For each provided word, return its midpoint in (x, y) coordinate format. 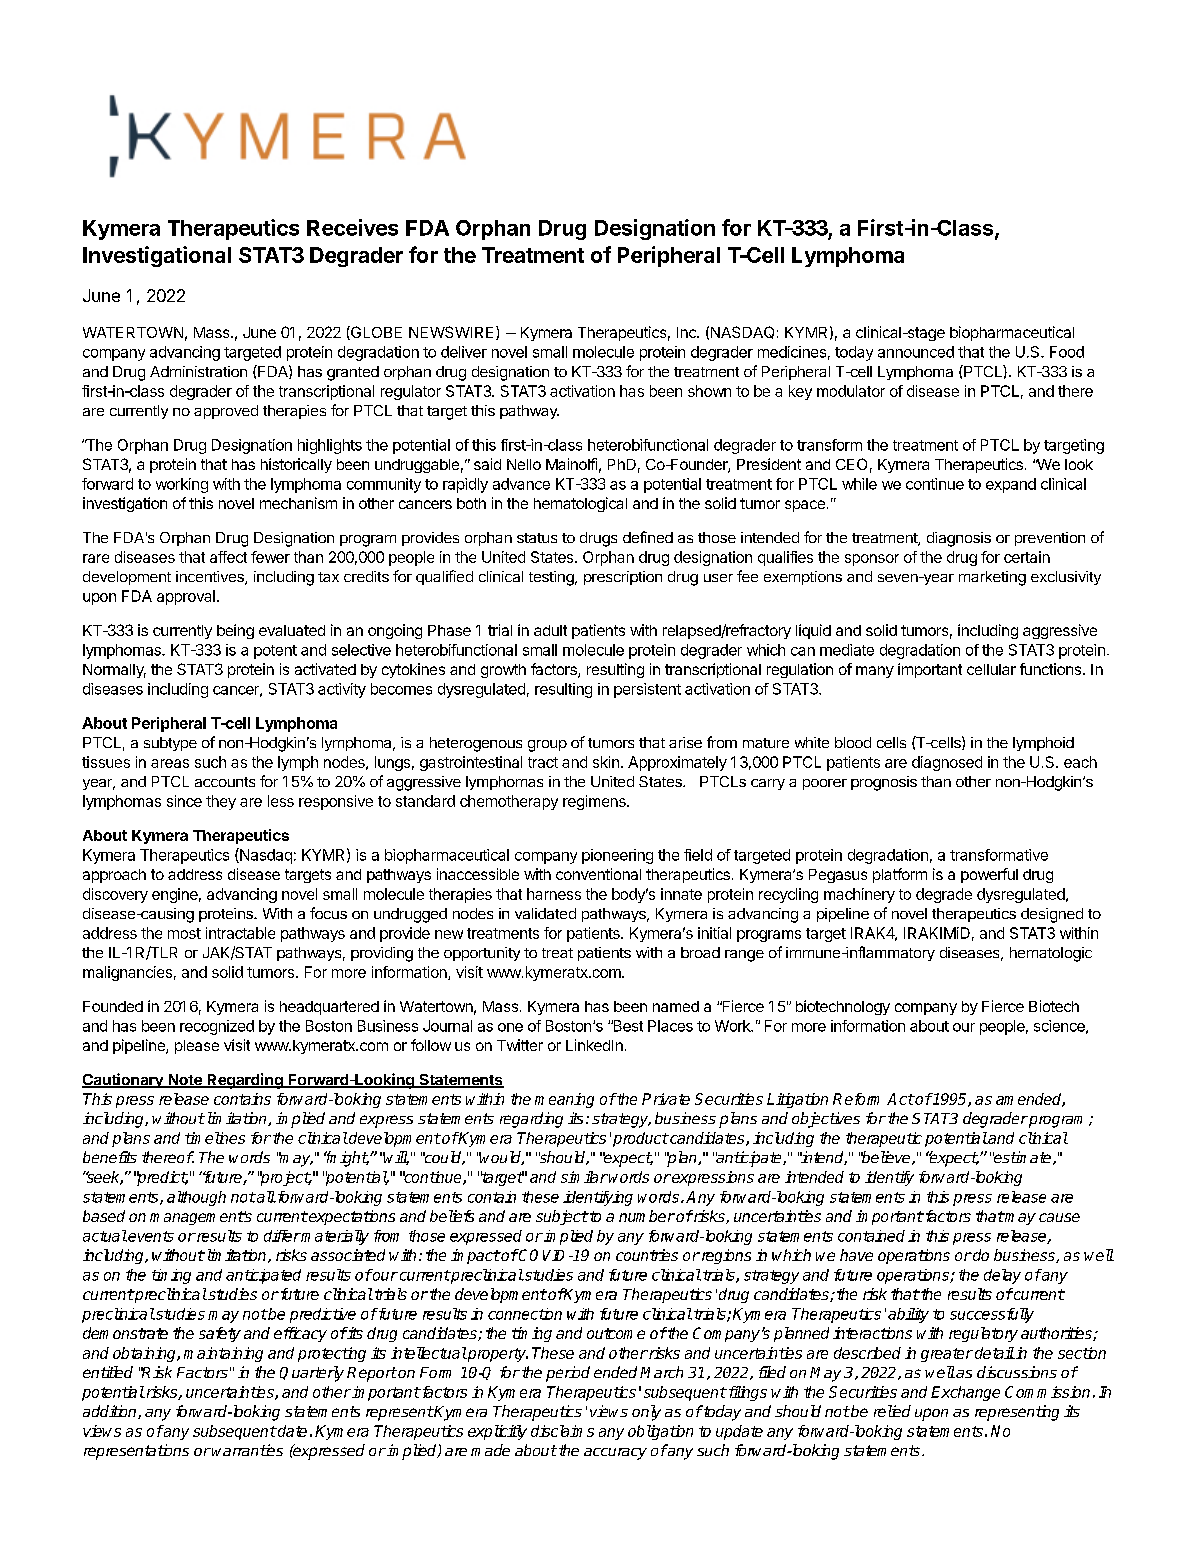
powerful (989, 875)
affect (228, 557)
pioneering (617, 856)
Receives (352, 227)
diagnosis (959, 539)
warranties (247, 1450)
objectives (826, 1120)
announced (916, 352)
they (221, 802)
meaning (564, 1100)
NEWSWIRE (451, 332)
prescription (623, 578)
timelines (215, 1138)
